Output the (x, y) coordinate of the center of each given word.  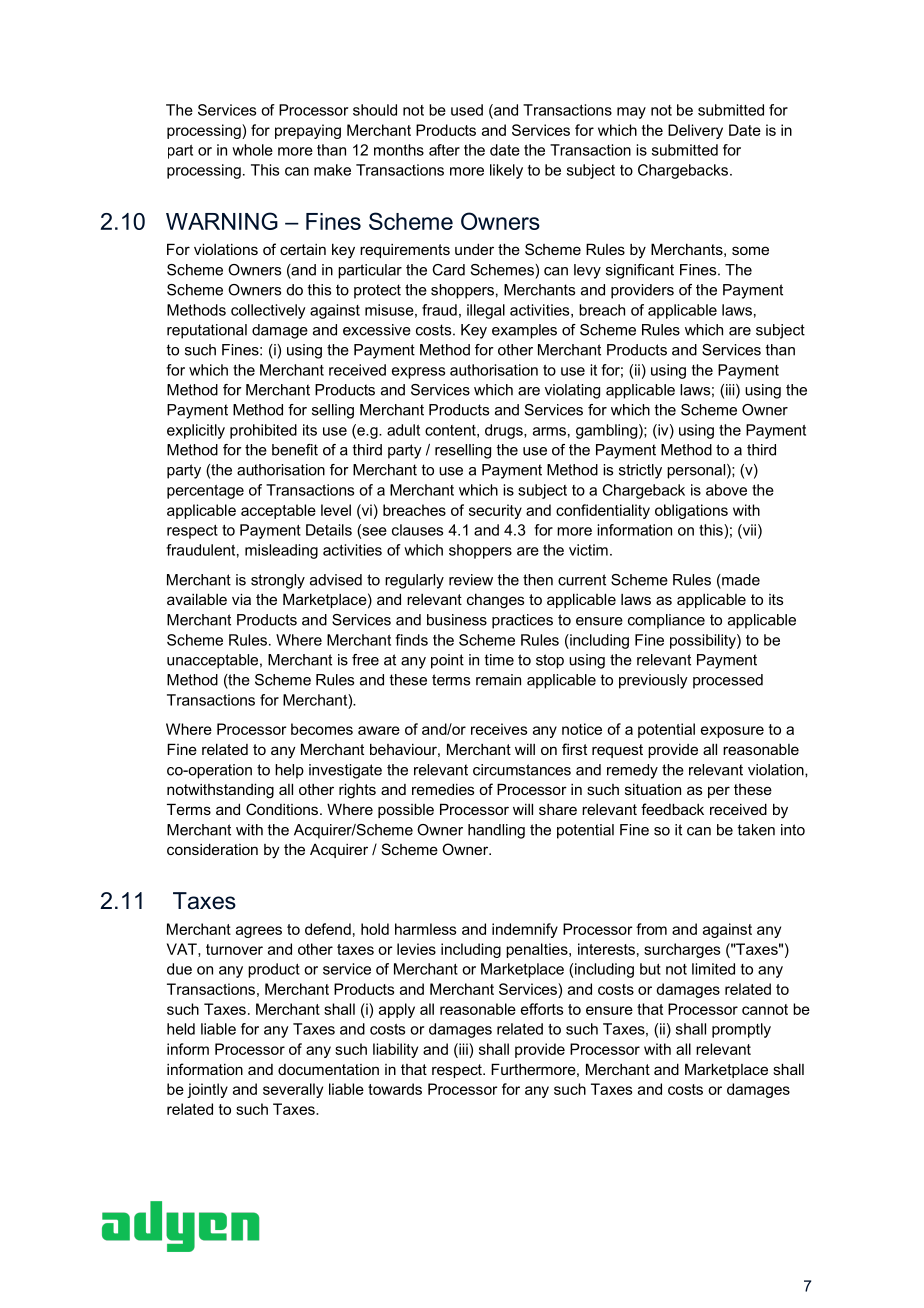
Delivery (695, 131)
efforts (542, 1009)
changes (495, 601)
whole (252, 150)
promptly (741, 1030)
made (740, 580)
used (467, 110)
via (241, 599)
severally (293, 1090)
